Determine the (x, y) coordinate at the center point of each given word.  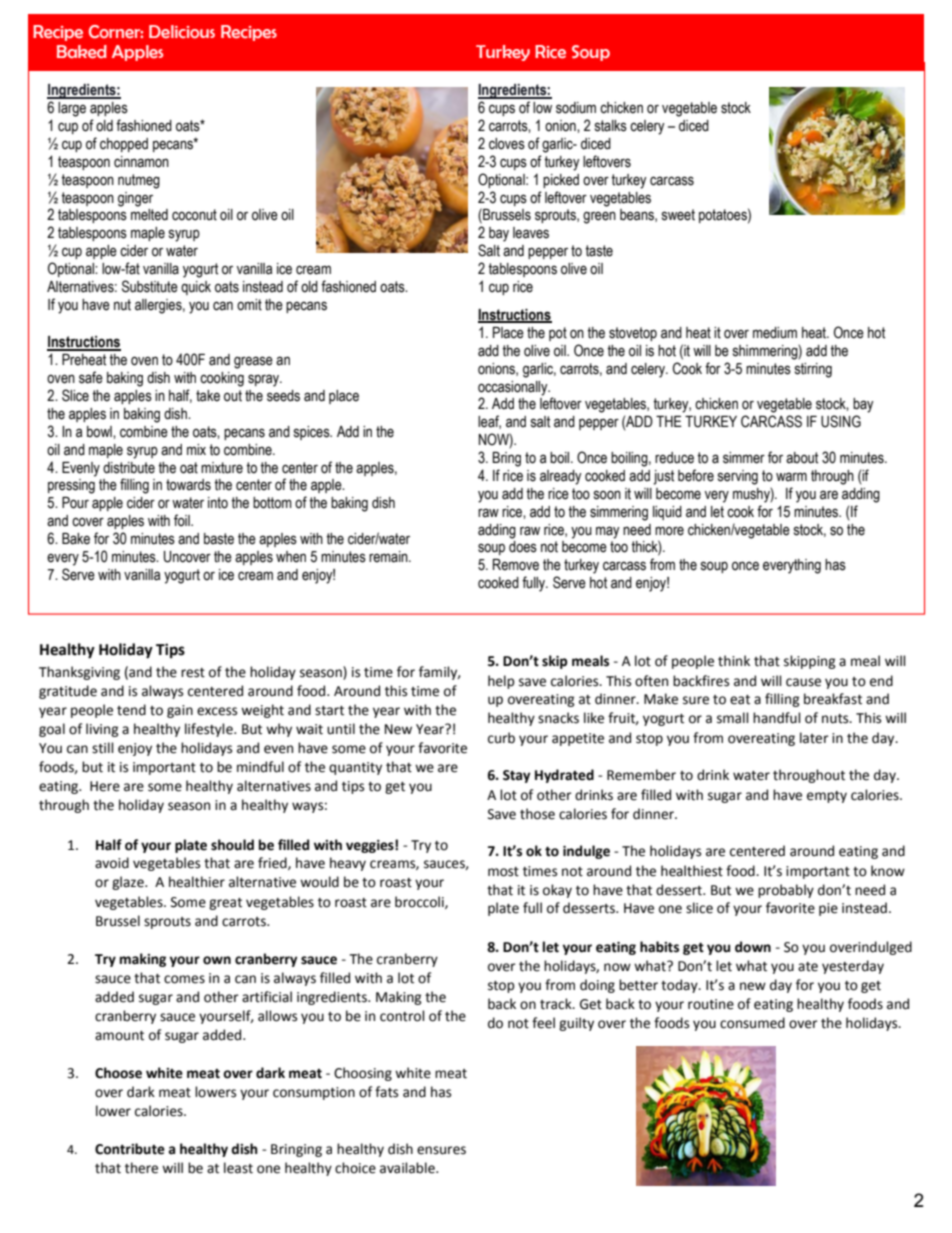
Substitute (150, 286)
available (408, 1168)
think (734, 661)
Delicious (182, 32)
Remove (516, 565)
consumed (752, 1023)
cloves (507, 144)
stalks (611, 126)
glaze (129, 883)
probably (786, 891)
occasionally (514, 388)
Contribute (130, 1149)
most (503, 872)
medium (775, 333)
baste (219, 539)
